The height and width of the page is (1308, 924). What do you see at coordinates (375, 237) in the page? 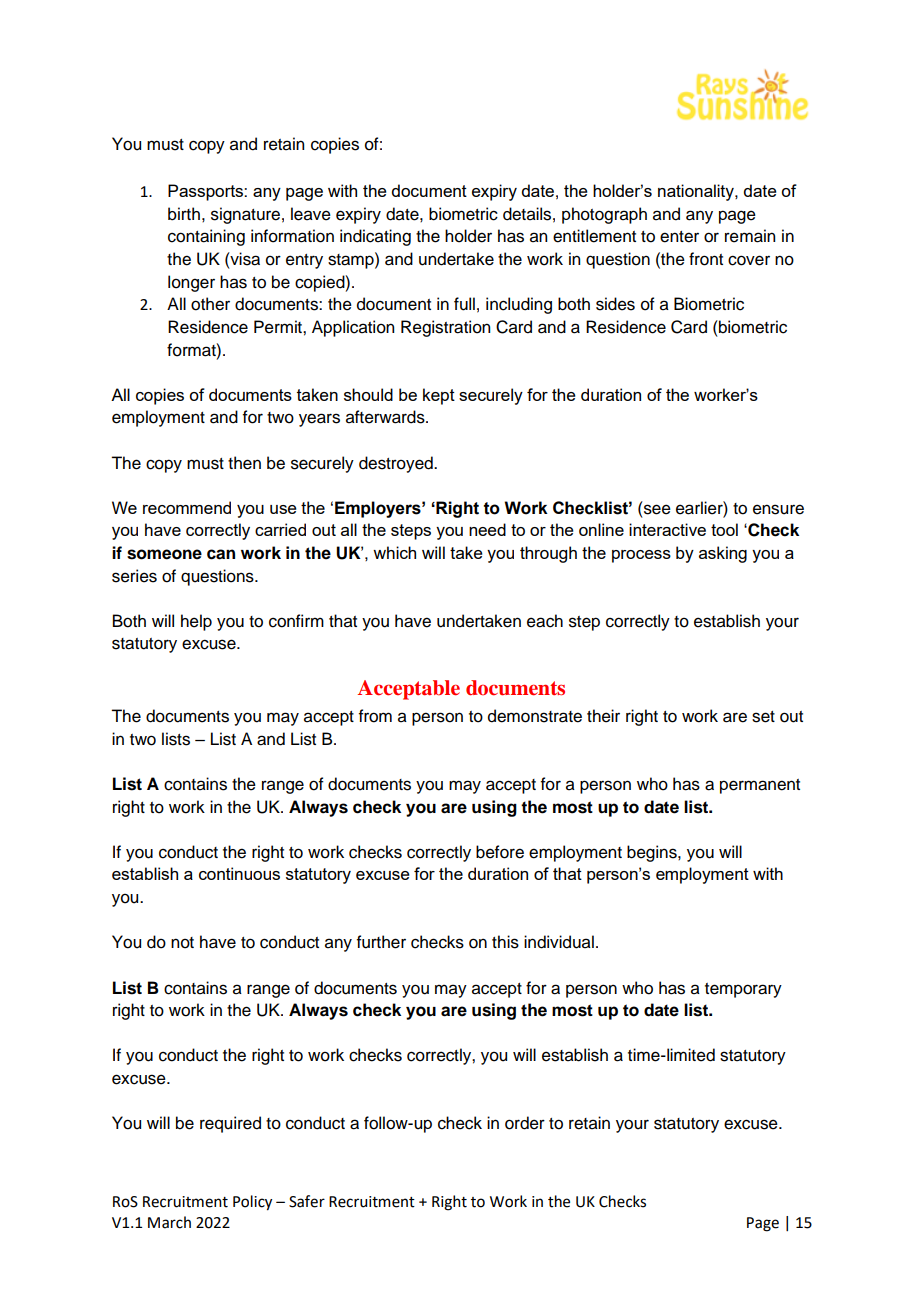
I see `indicating` at bounding box center [375, 237].
